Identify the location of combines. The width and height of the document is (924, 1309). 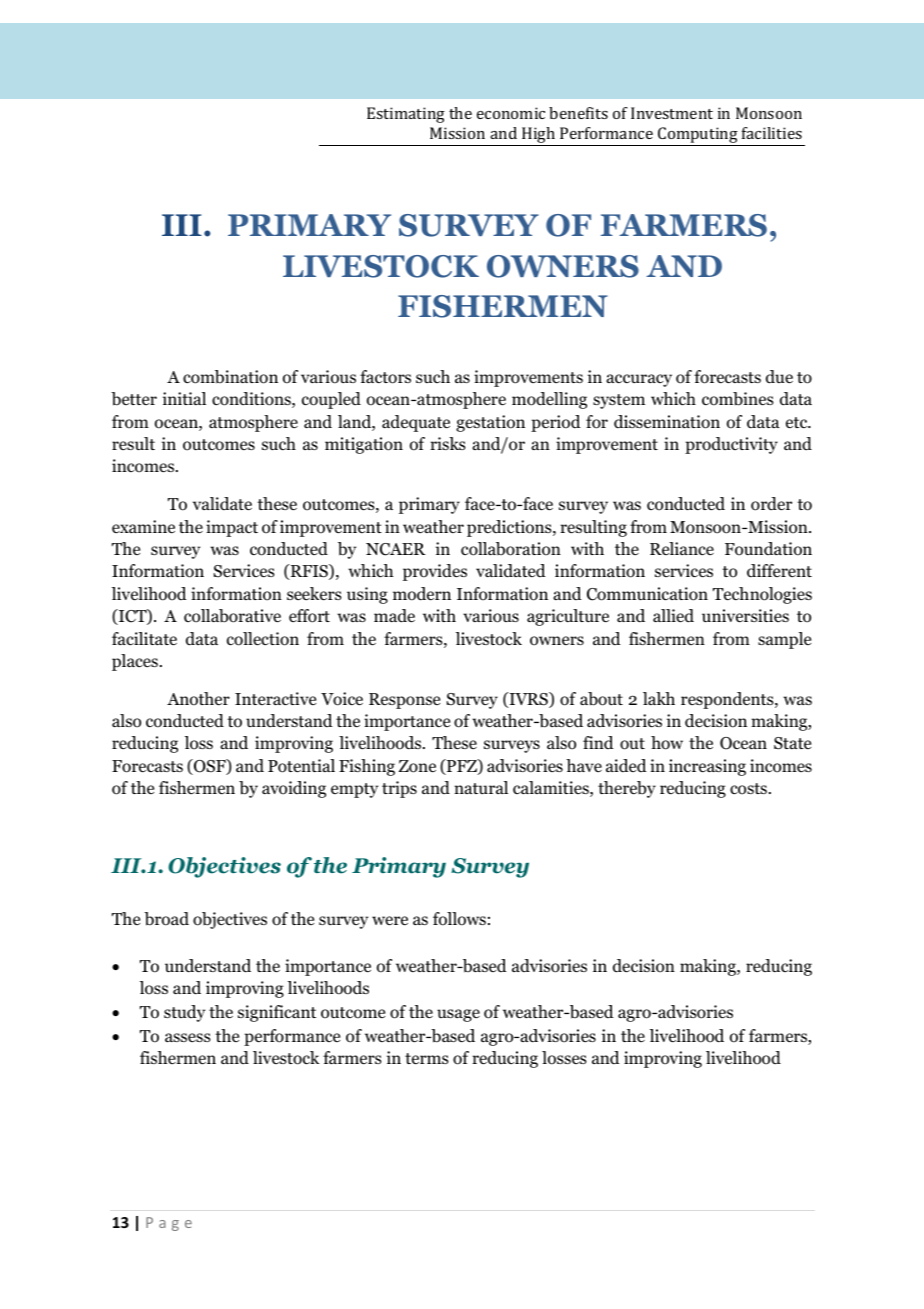
(738, 399).
